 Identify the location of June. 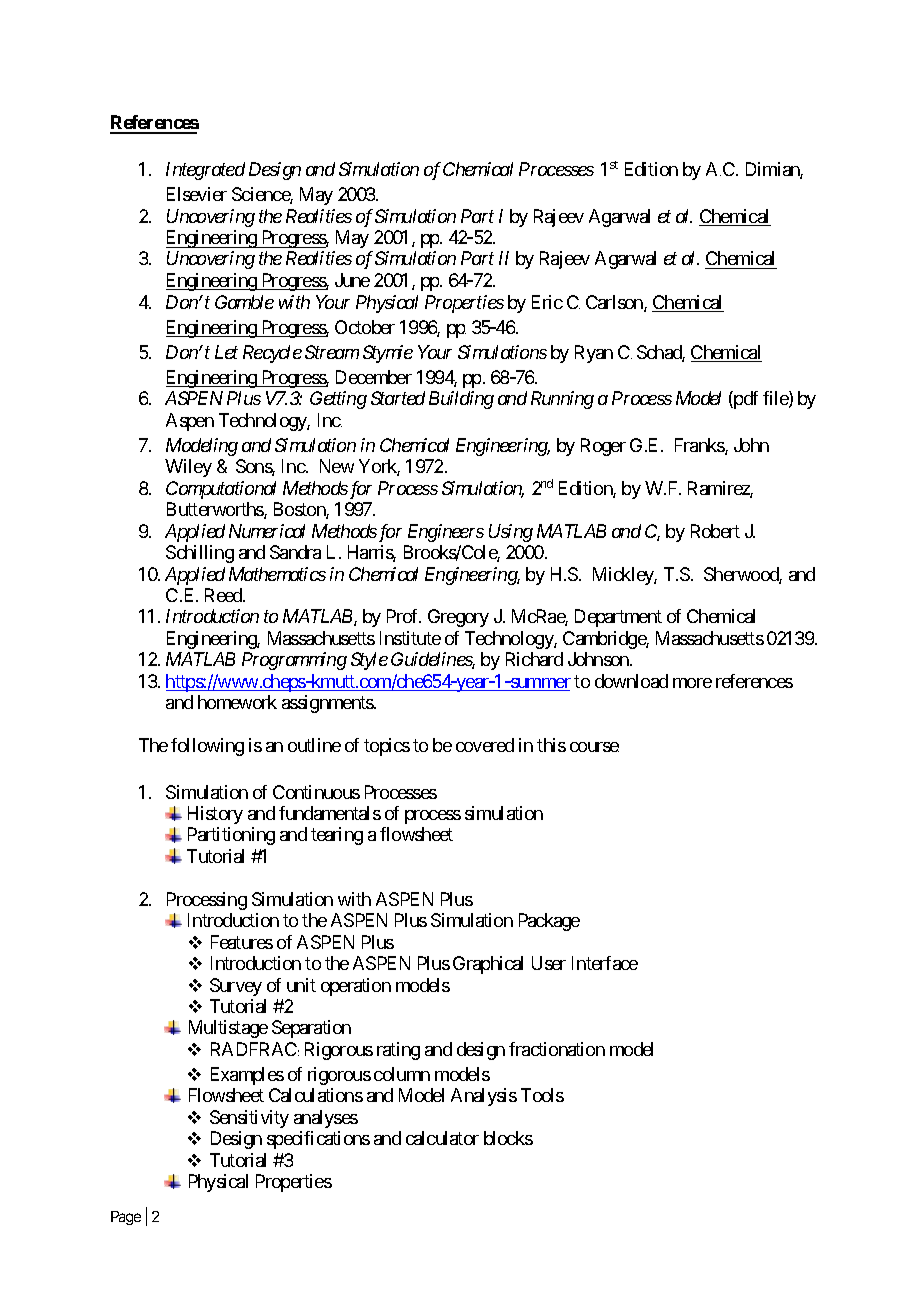
(352, 280).
